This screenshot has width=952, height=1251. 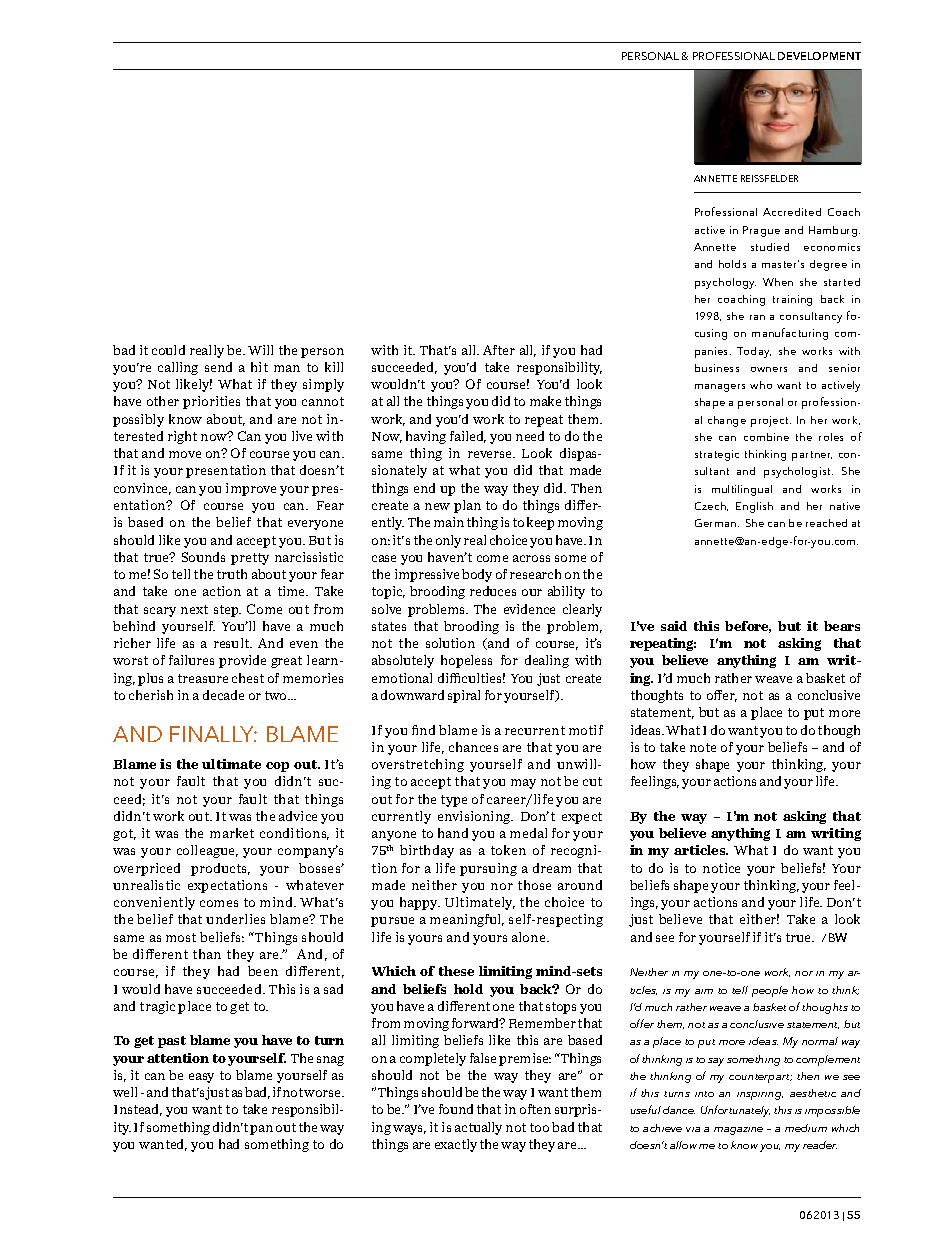 What do you see at coordinates (218, 367) in the screenshot?
I see `send` at bounding box center [218, 367].
